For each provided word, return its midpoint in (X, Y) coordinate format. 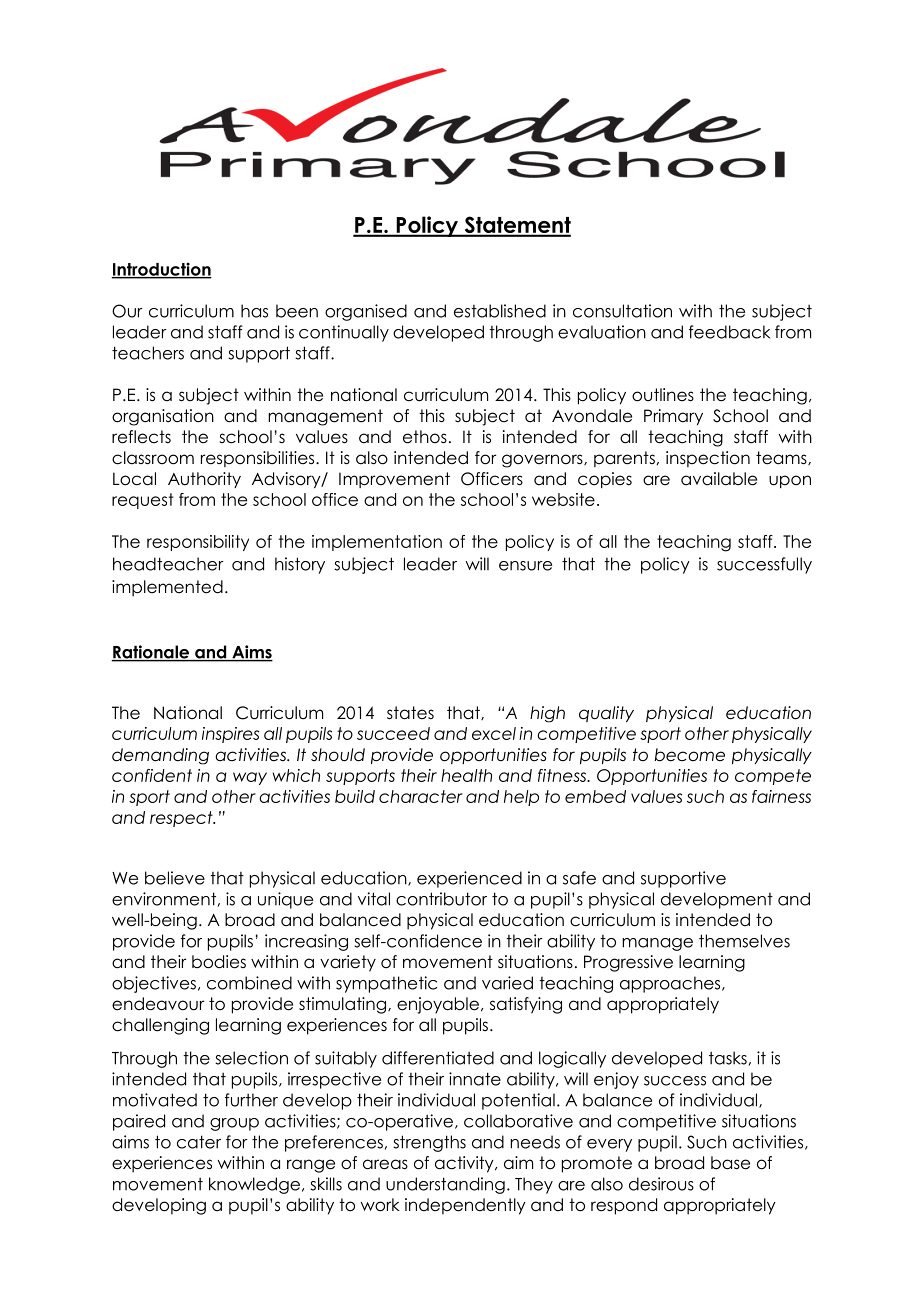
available (719, 479)
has (254, 311)
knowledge (254, 1185)
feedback (729, 332)
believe (175, 878)
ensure (525, 566)
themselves (744, 941)
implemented (167, 588)
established (500, 311)
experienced (469, 879)
